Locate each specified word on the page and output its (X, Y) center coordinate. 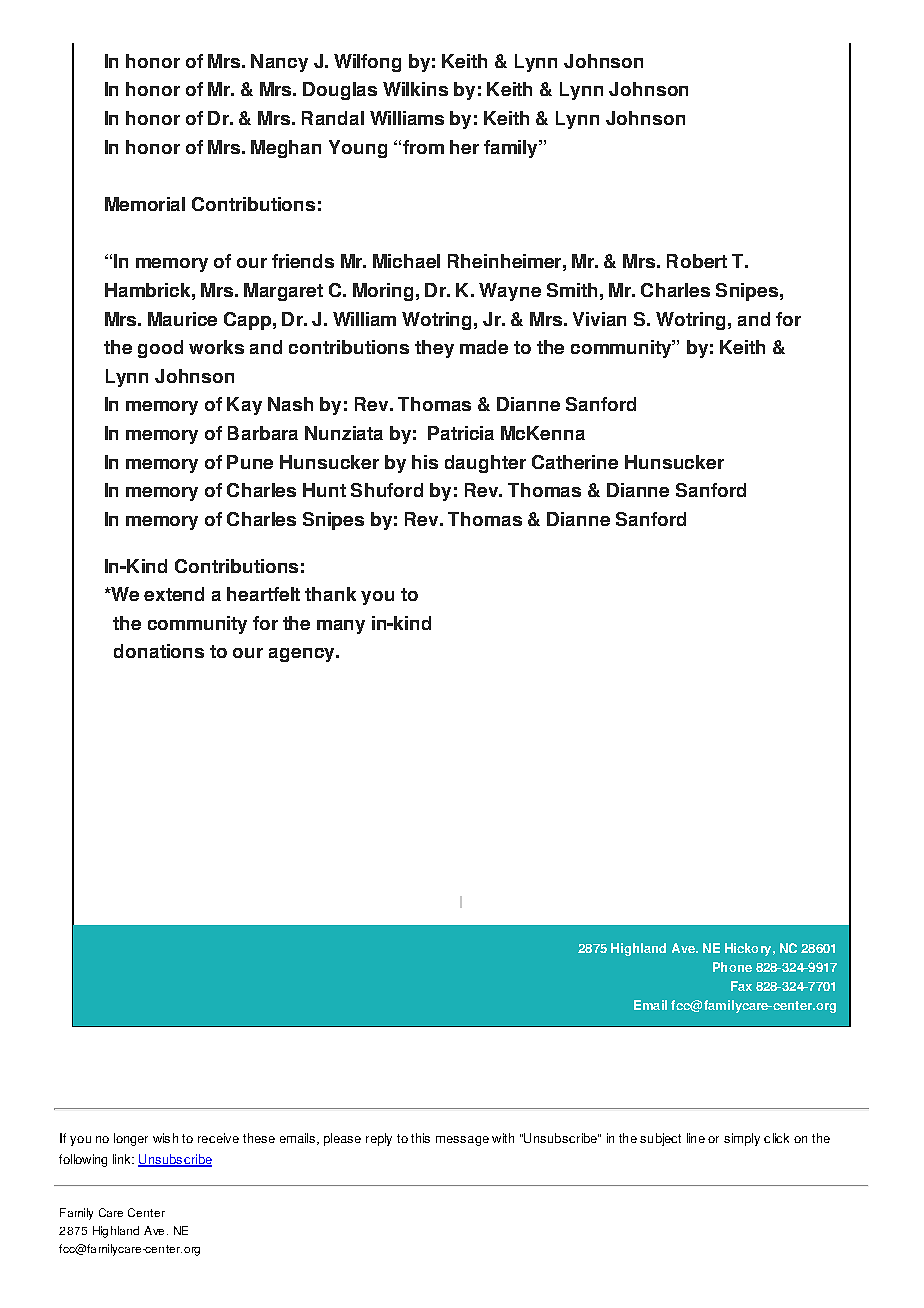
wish (165, 1138)
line (696, 1138)
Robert (697, 261)
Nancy (279, 63)
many (341, 627)
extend (174, 594)
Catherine (575, 462)
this (420, 1138)
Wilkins (415, 89)
